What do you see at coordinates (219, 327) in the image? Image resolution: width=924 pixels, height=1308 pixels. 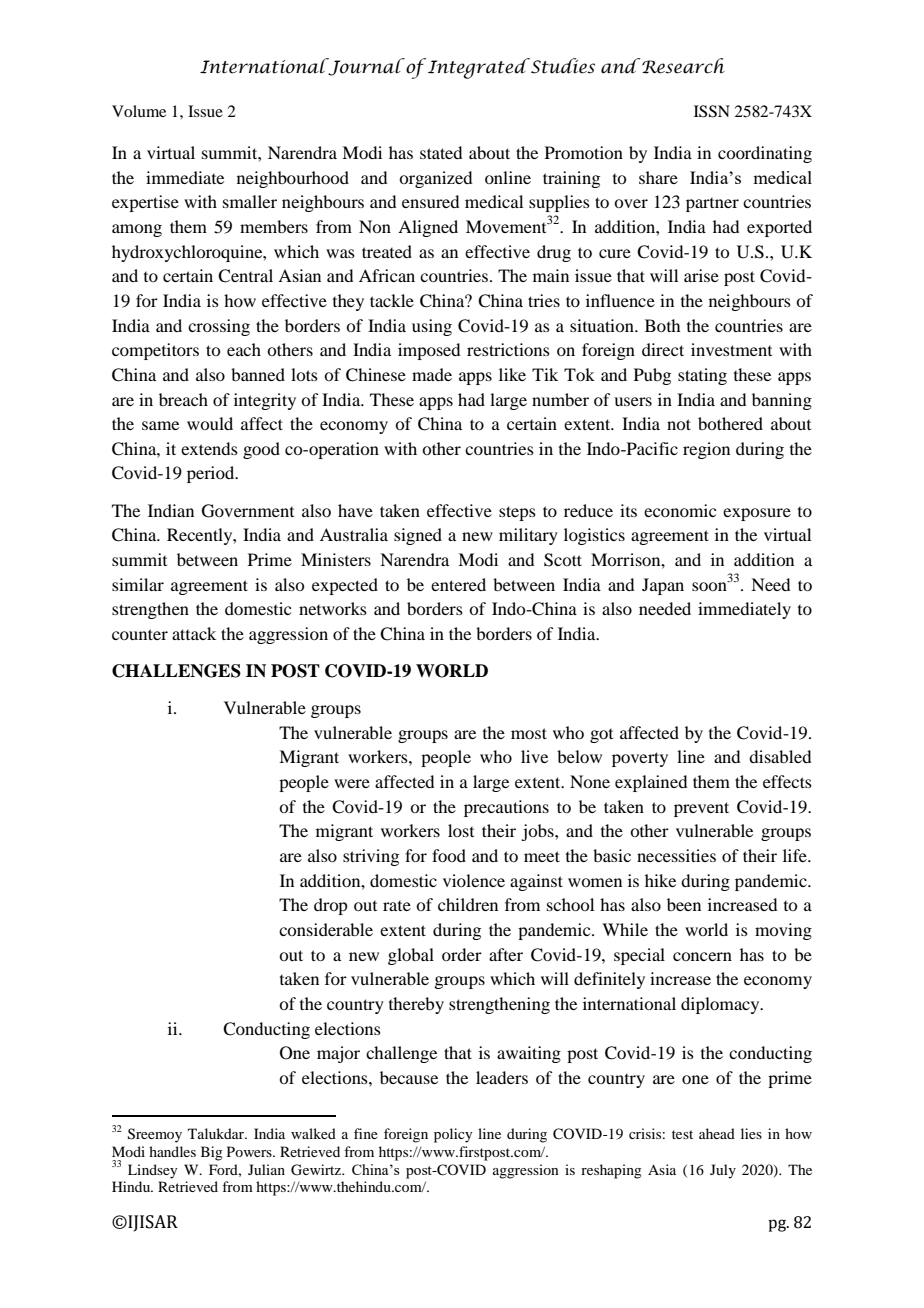 I see `crossing` at bounding box center [219, 327].
